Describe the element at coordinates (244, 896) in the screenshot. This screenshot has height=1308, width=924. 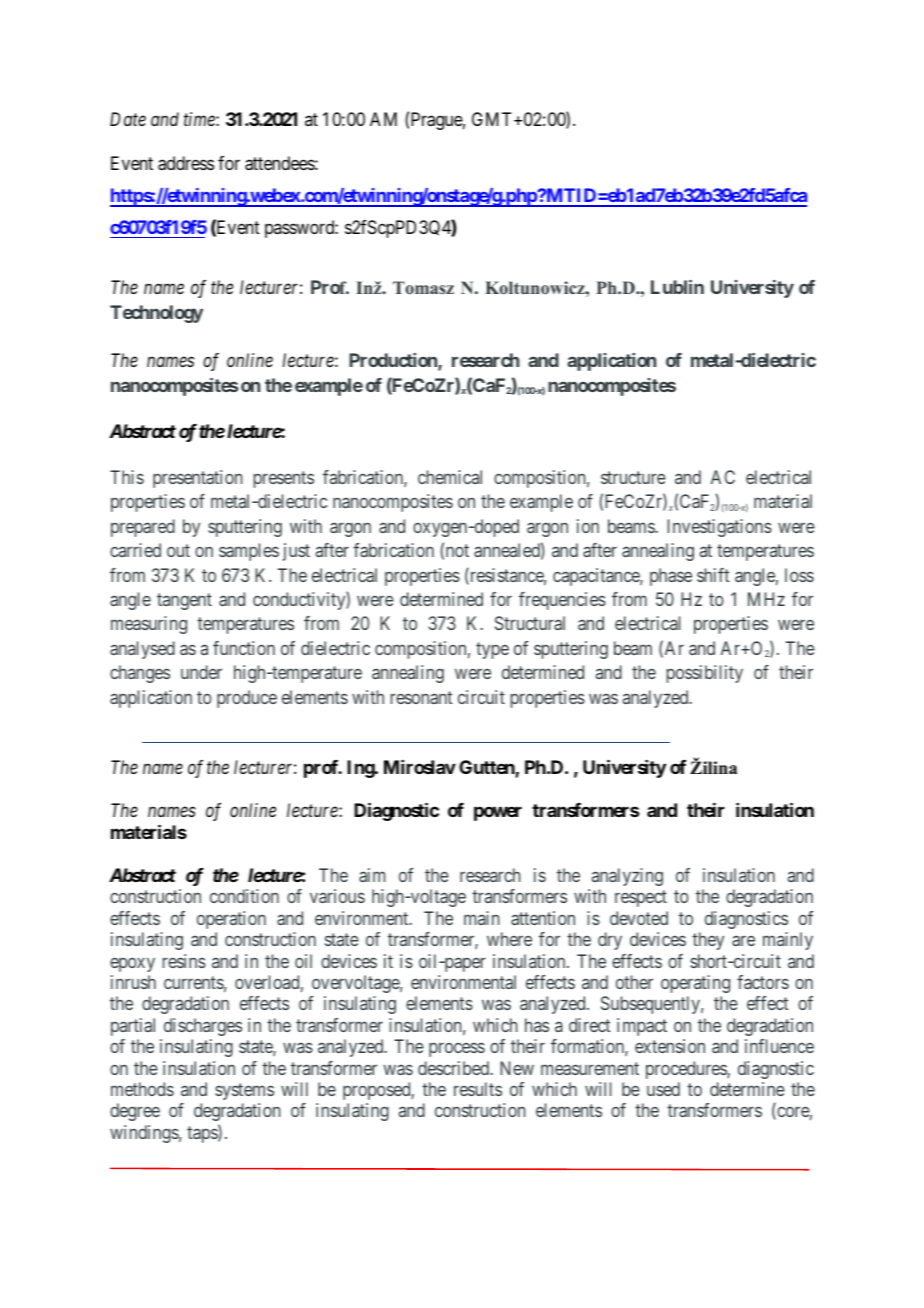
I see `condition` at that location.
